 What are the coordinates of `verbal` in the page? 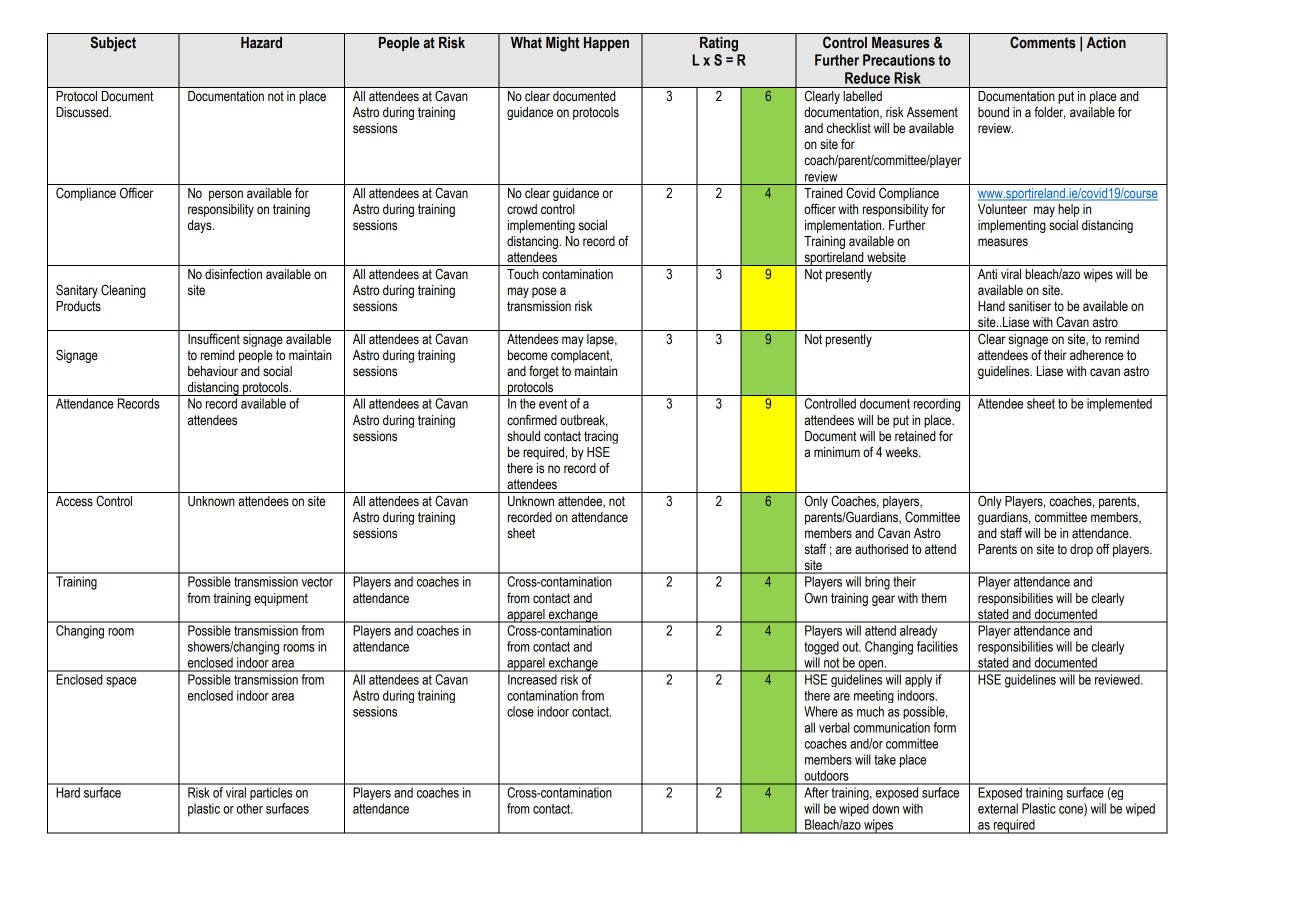 It's located at (834, 727).
